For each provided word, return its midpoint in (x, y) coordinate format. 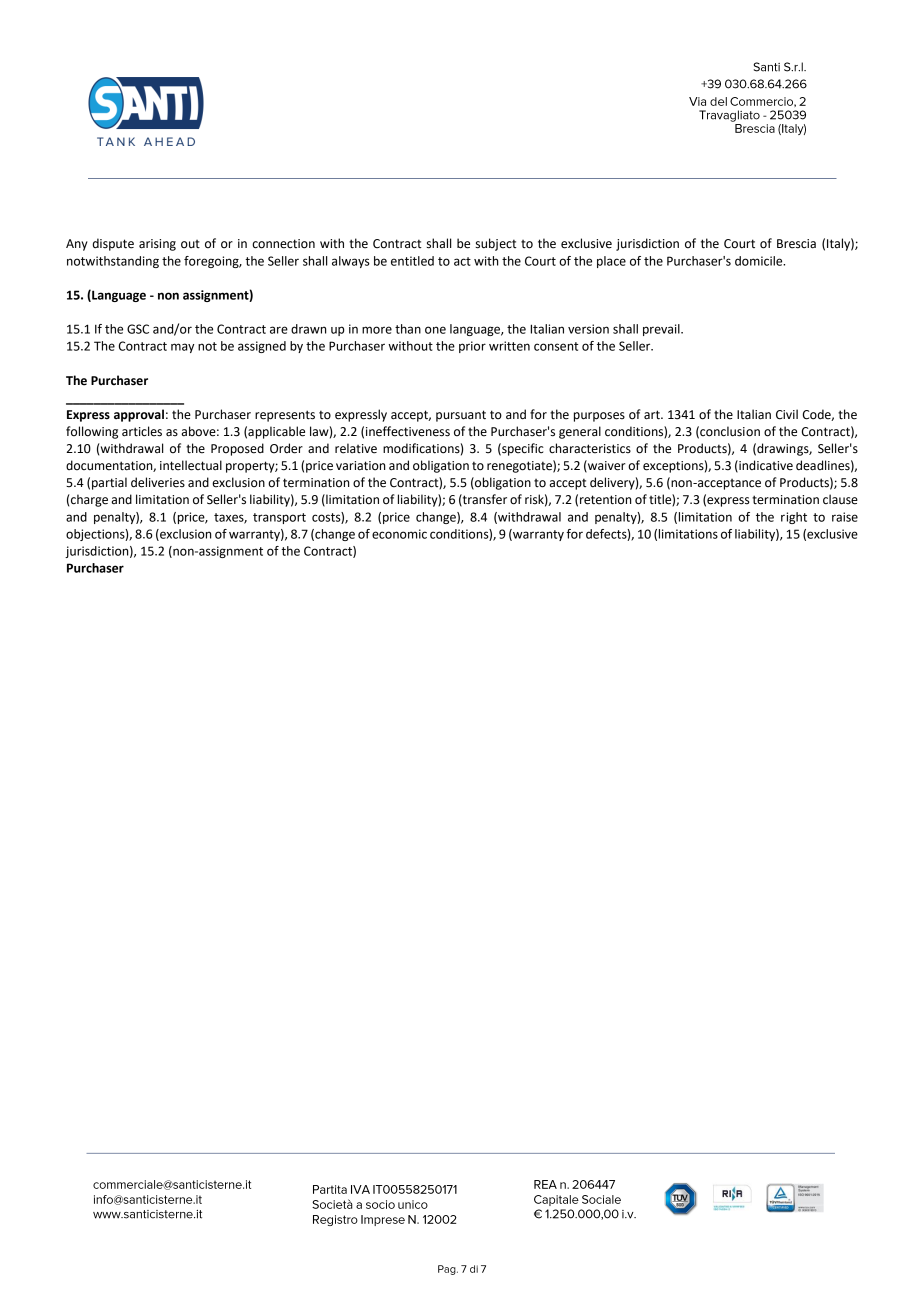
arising (157, 245)
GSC (138, 329)
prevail (662, 330)
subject (496, 244)
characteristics (590, 448)
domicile (760, 261)
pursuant (461, 416)
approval (139, 415)
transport (279, 518)
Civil (787, 414)
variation (360, 466)
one (435, 330)
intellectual (191, 465)
